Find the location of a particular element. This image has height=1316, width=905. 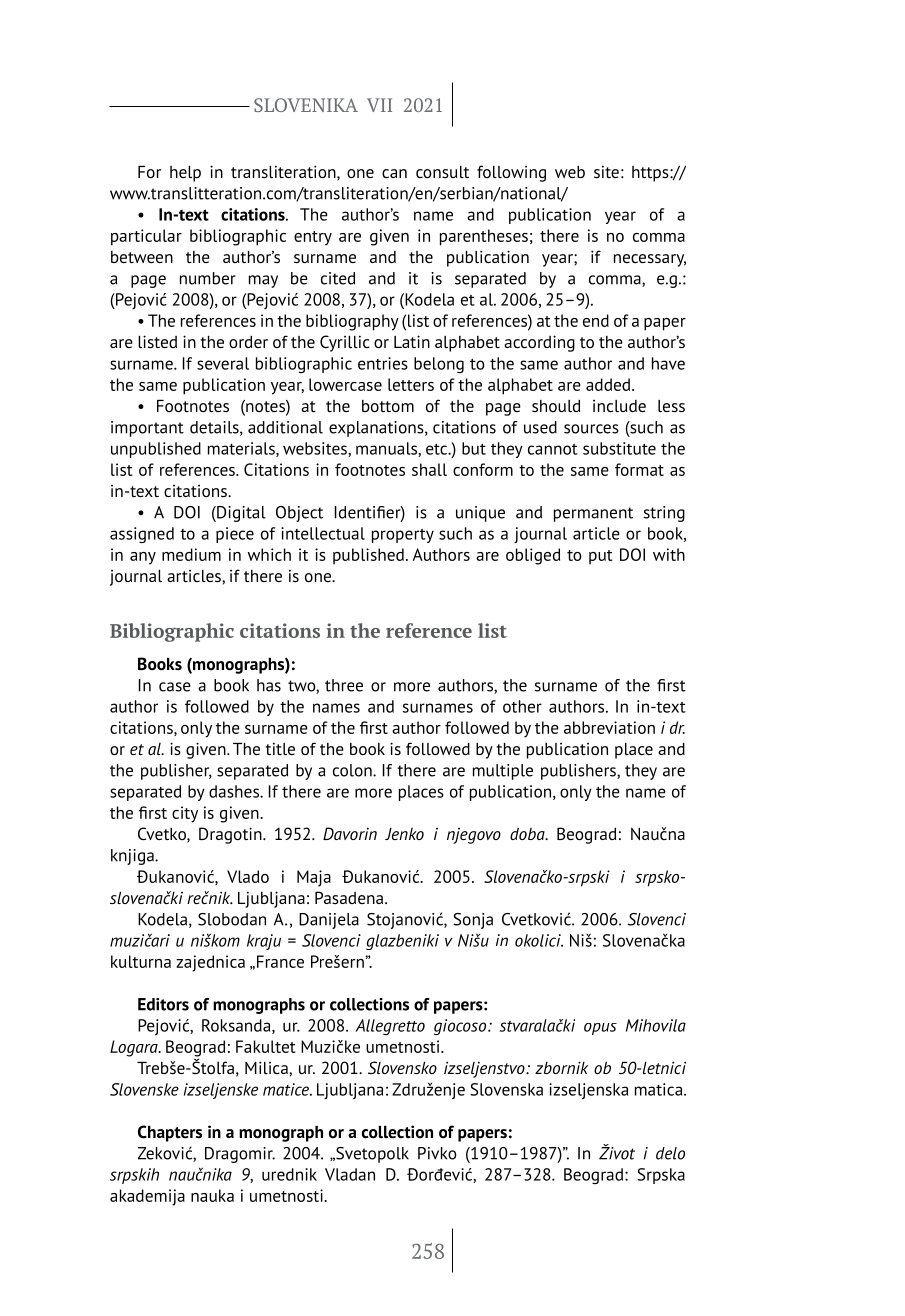

VII is located at coordinates (379, 105).
